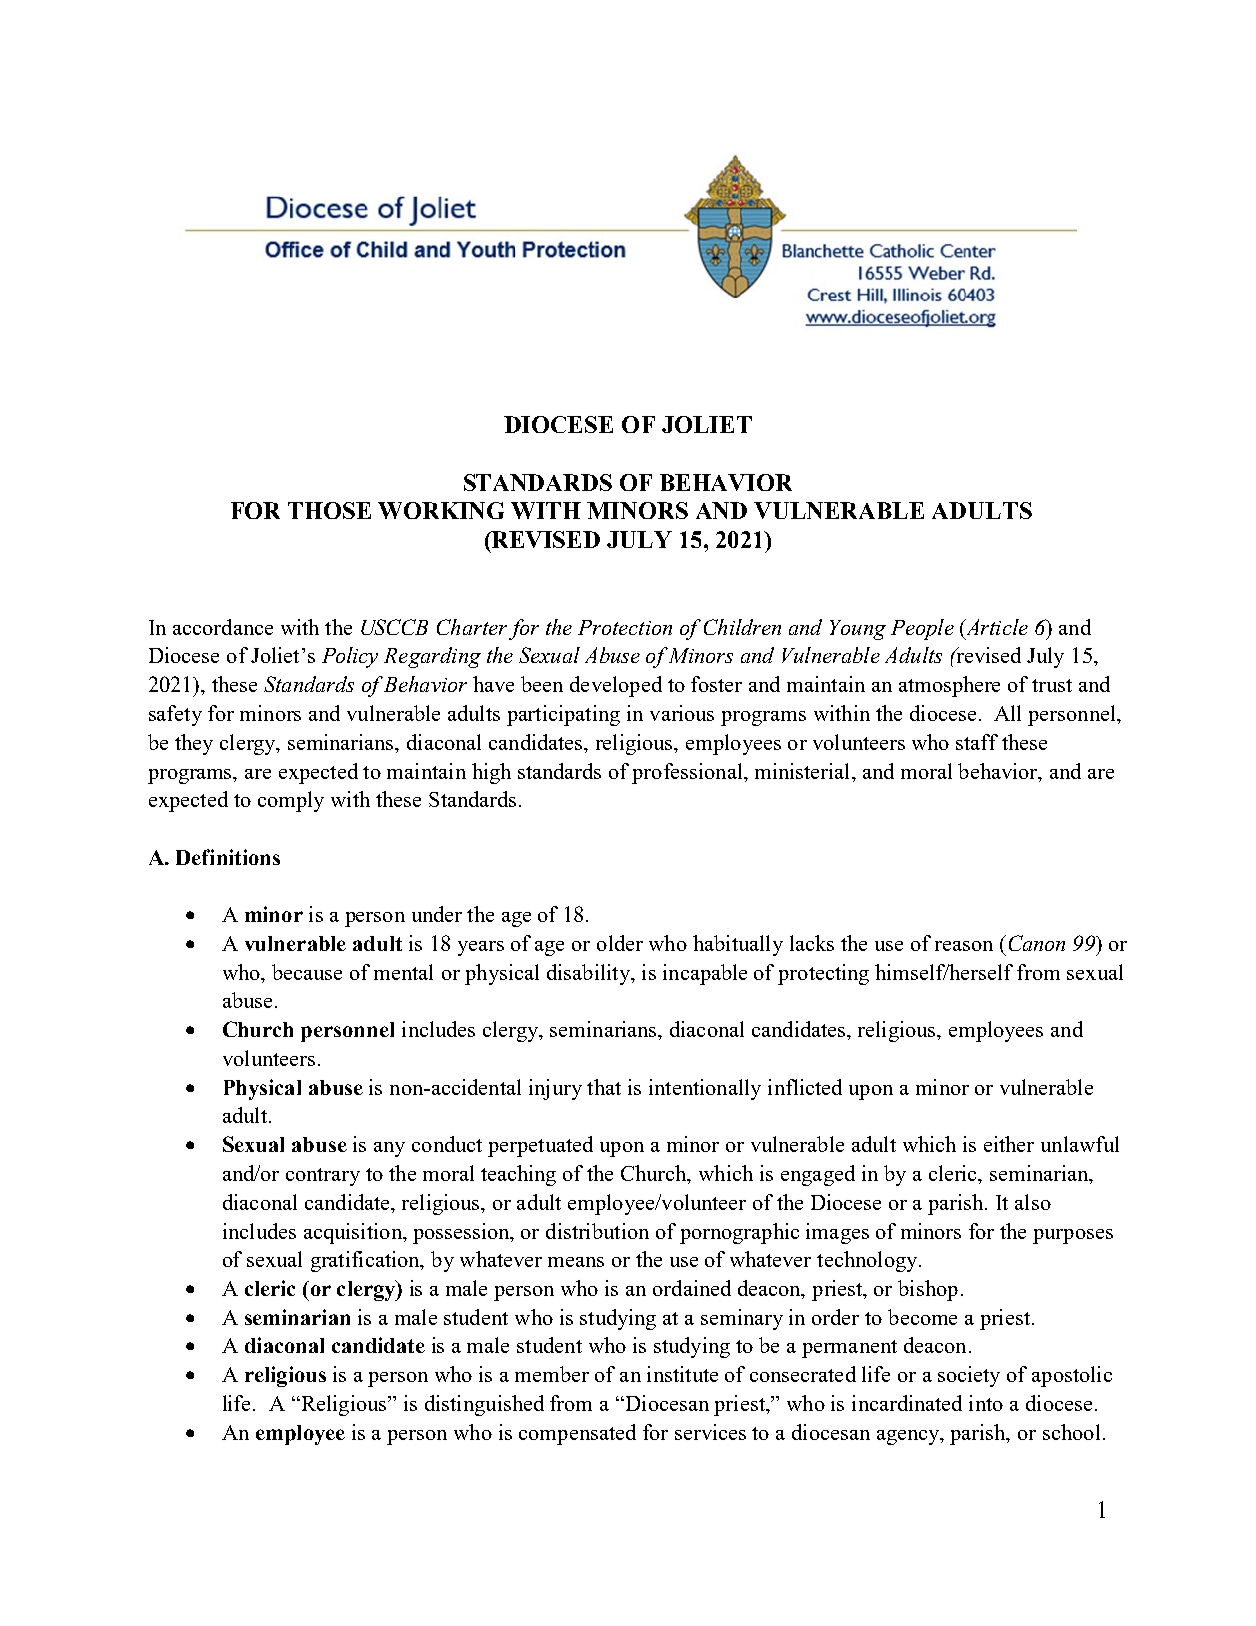 This screenshot has width=1256, height=1626. I want to click on that, so click(604, 1087).
